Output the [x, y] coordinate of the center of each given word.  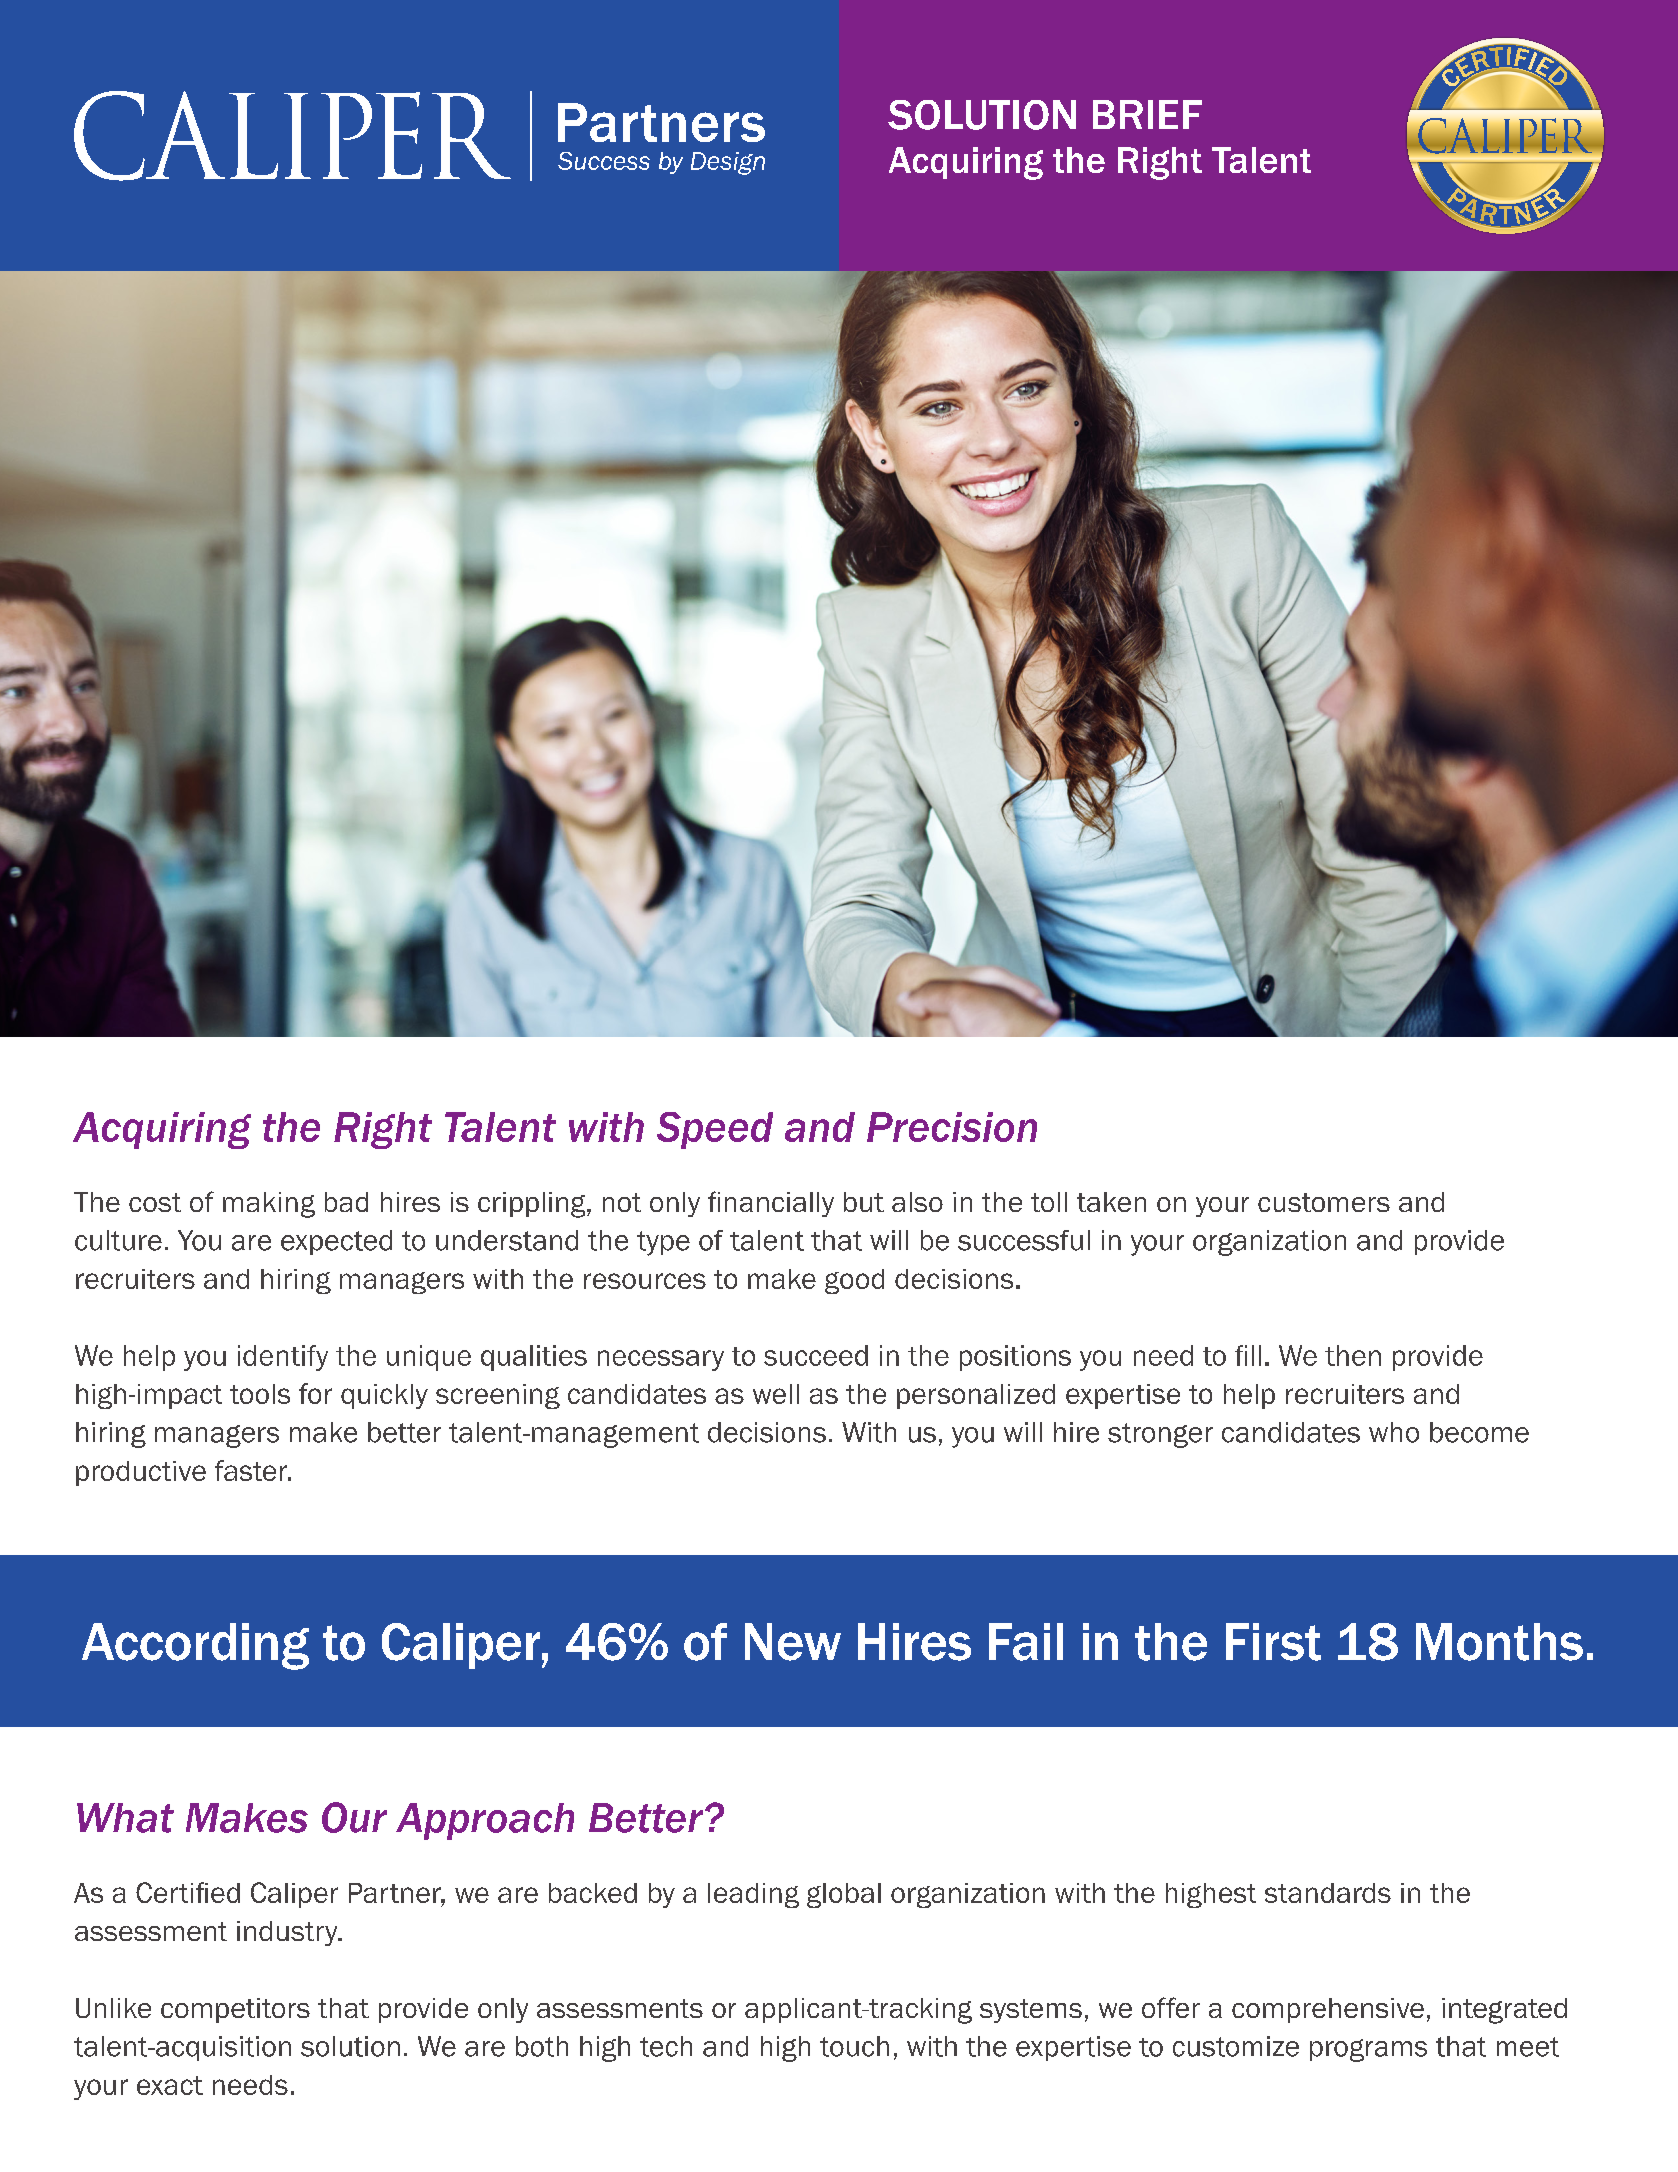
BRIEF [1147, 114]
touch [854, 2046]
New [793, 1642]
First [1273, 1642]
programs [1368, 2050]
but [864, 1202]
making [269, 1205]
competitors [235, 2010]
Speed [715, 1130]
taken [1111, 1202]
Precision [952, 1127]
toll [1049, 1202]
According [195, 1646]
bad [346, 1202]
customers [1324, 1202]
